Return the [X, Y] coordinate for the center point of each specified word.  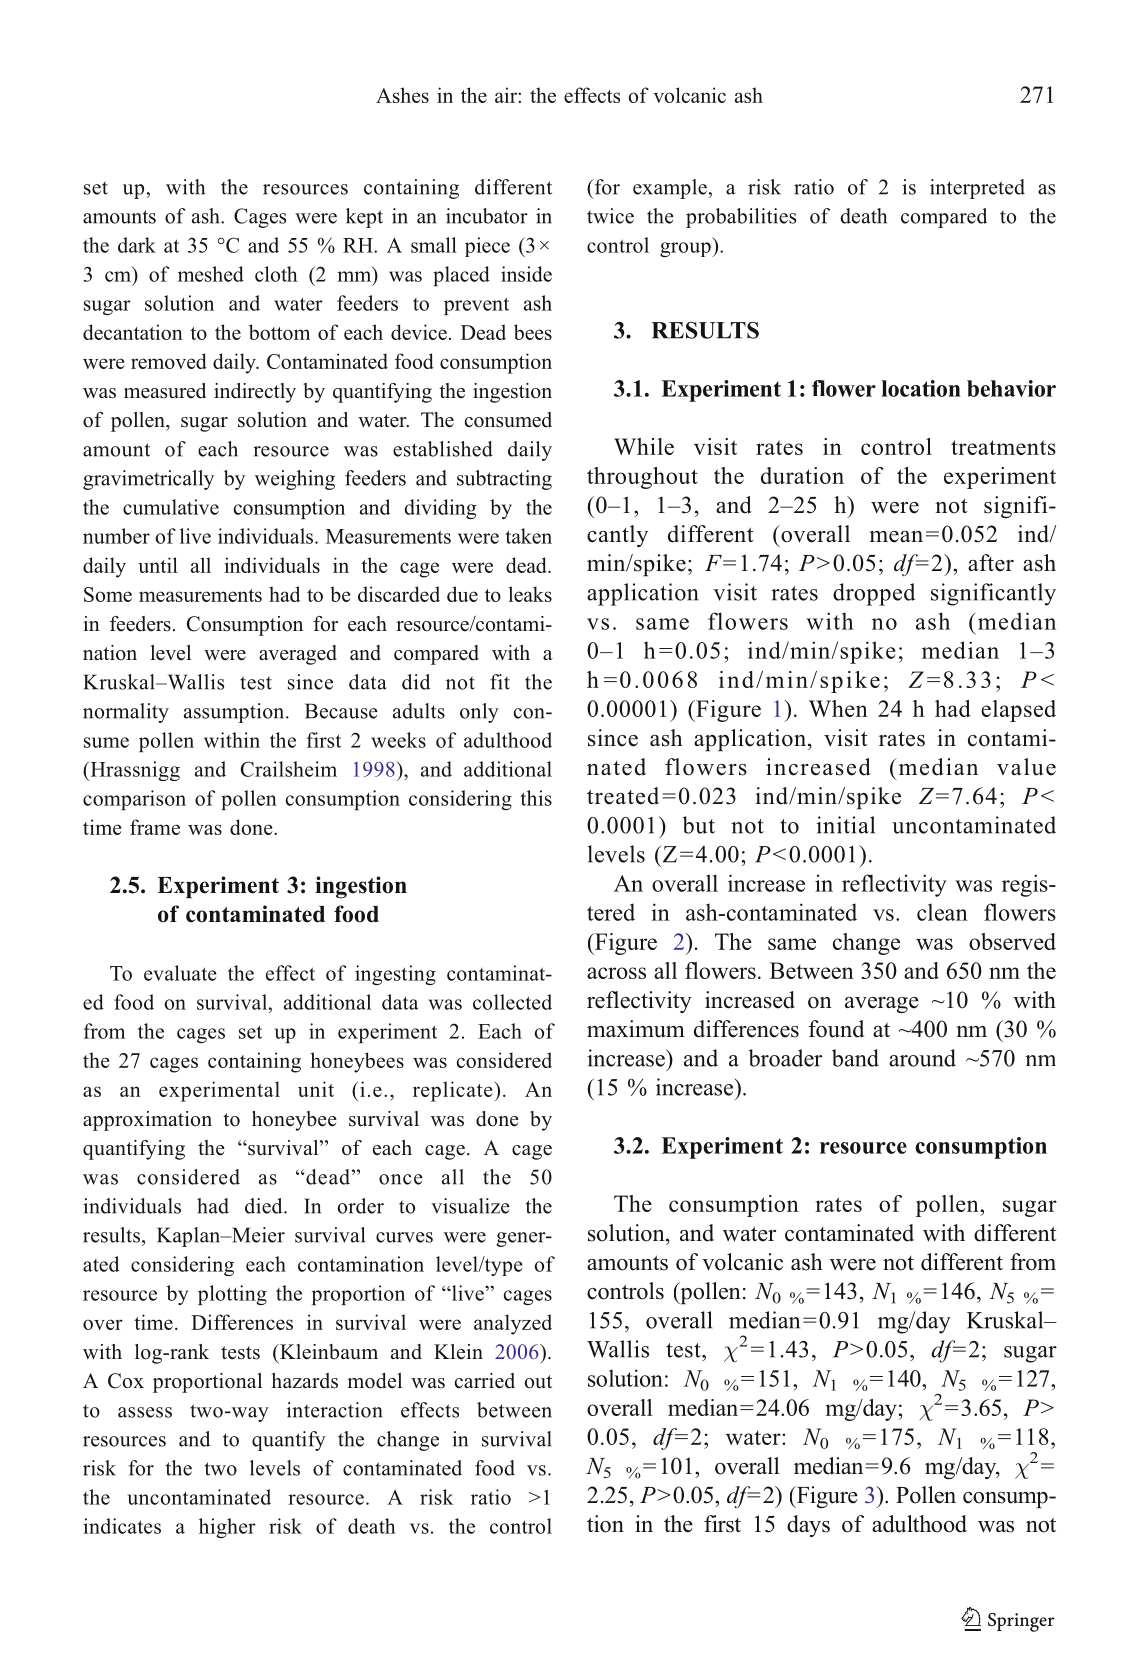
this [536, 798]
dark [137, 245]
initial [845, 825]
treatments [1003, 447]
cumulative [171, 507]
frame [155, 827]
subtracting [504, 480]
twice [610, 216]
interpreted [977, 189]
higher [227, 1528]
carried [485, 1381]
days [808, 1526]
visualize [470, 1206]
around [922, 1058]
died [265, 1206]
